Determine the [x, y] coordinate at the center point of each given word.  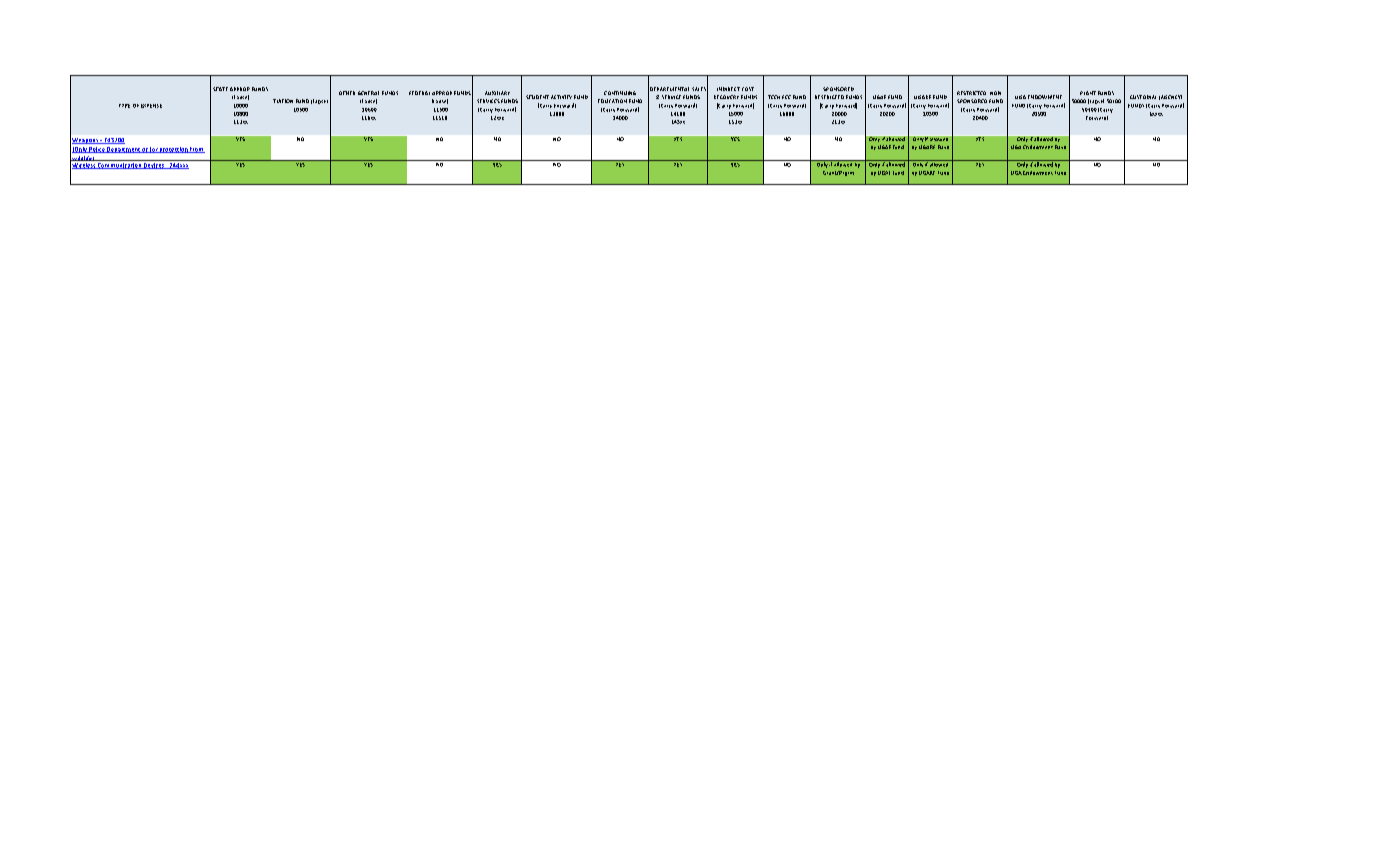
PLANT [1088, 93]
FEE [786, 97]
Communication [119, 166]
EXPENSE [151, 106]
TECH [774, 97]
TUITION [283, 101]
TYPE [124, 106]
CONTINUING [620, 93]
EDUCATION [612, 101]
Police [97, 150]
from [196, 150]
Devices [154, 166]
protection [173, 150]
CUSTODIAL [1143, 97]
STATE [220, 89]
